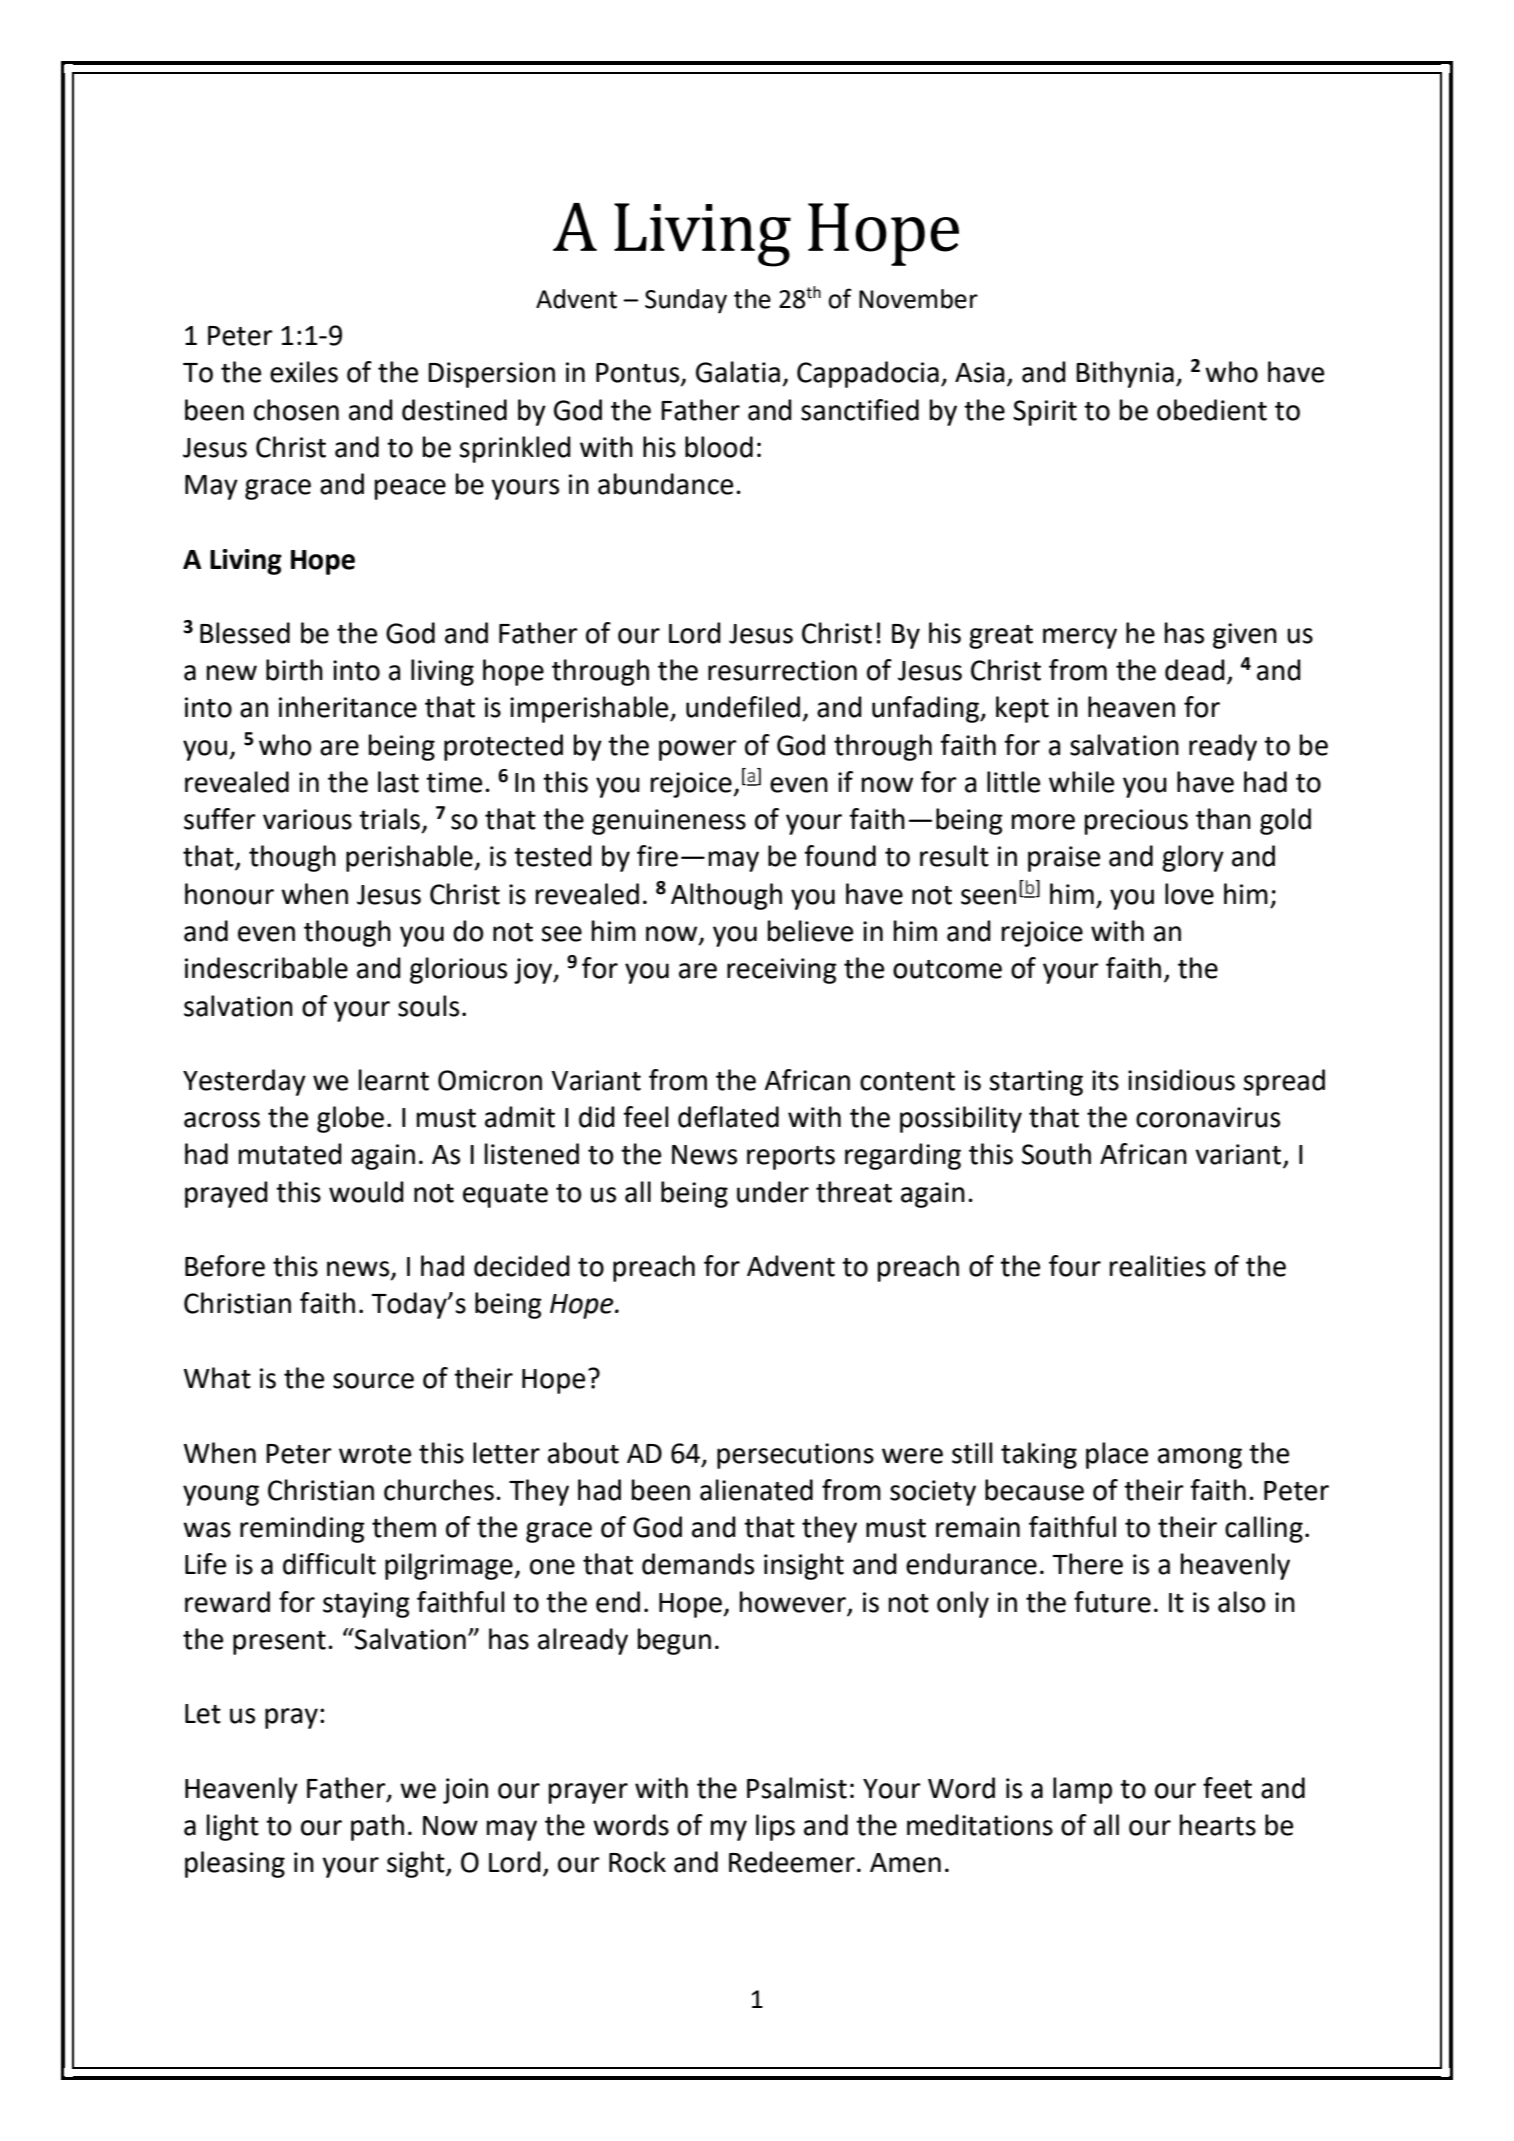 This screenshot has width=1514, height=2141. What do you see at coordinates (366, 1192) in the screenshot?
I see `would` at bounding box center [366, 1192].
